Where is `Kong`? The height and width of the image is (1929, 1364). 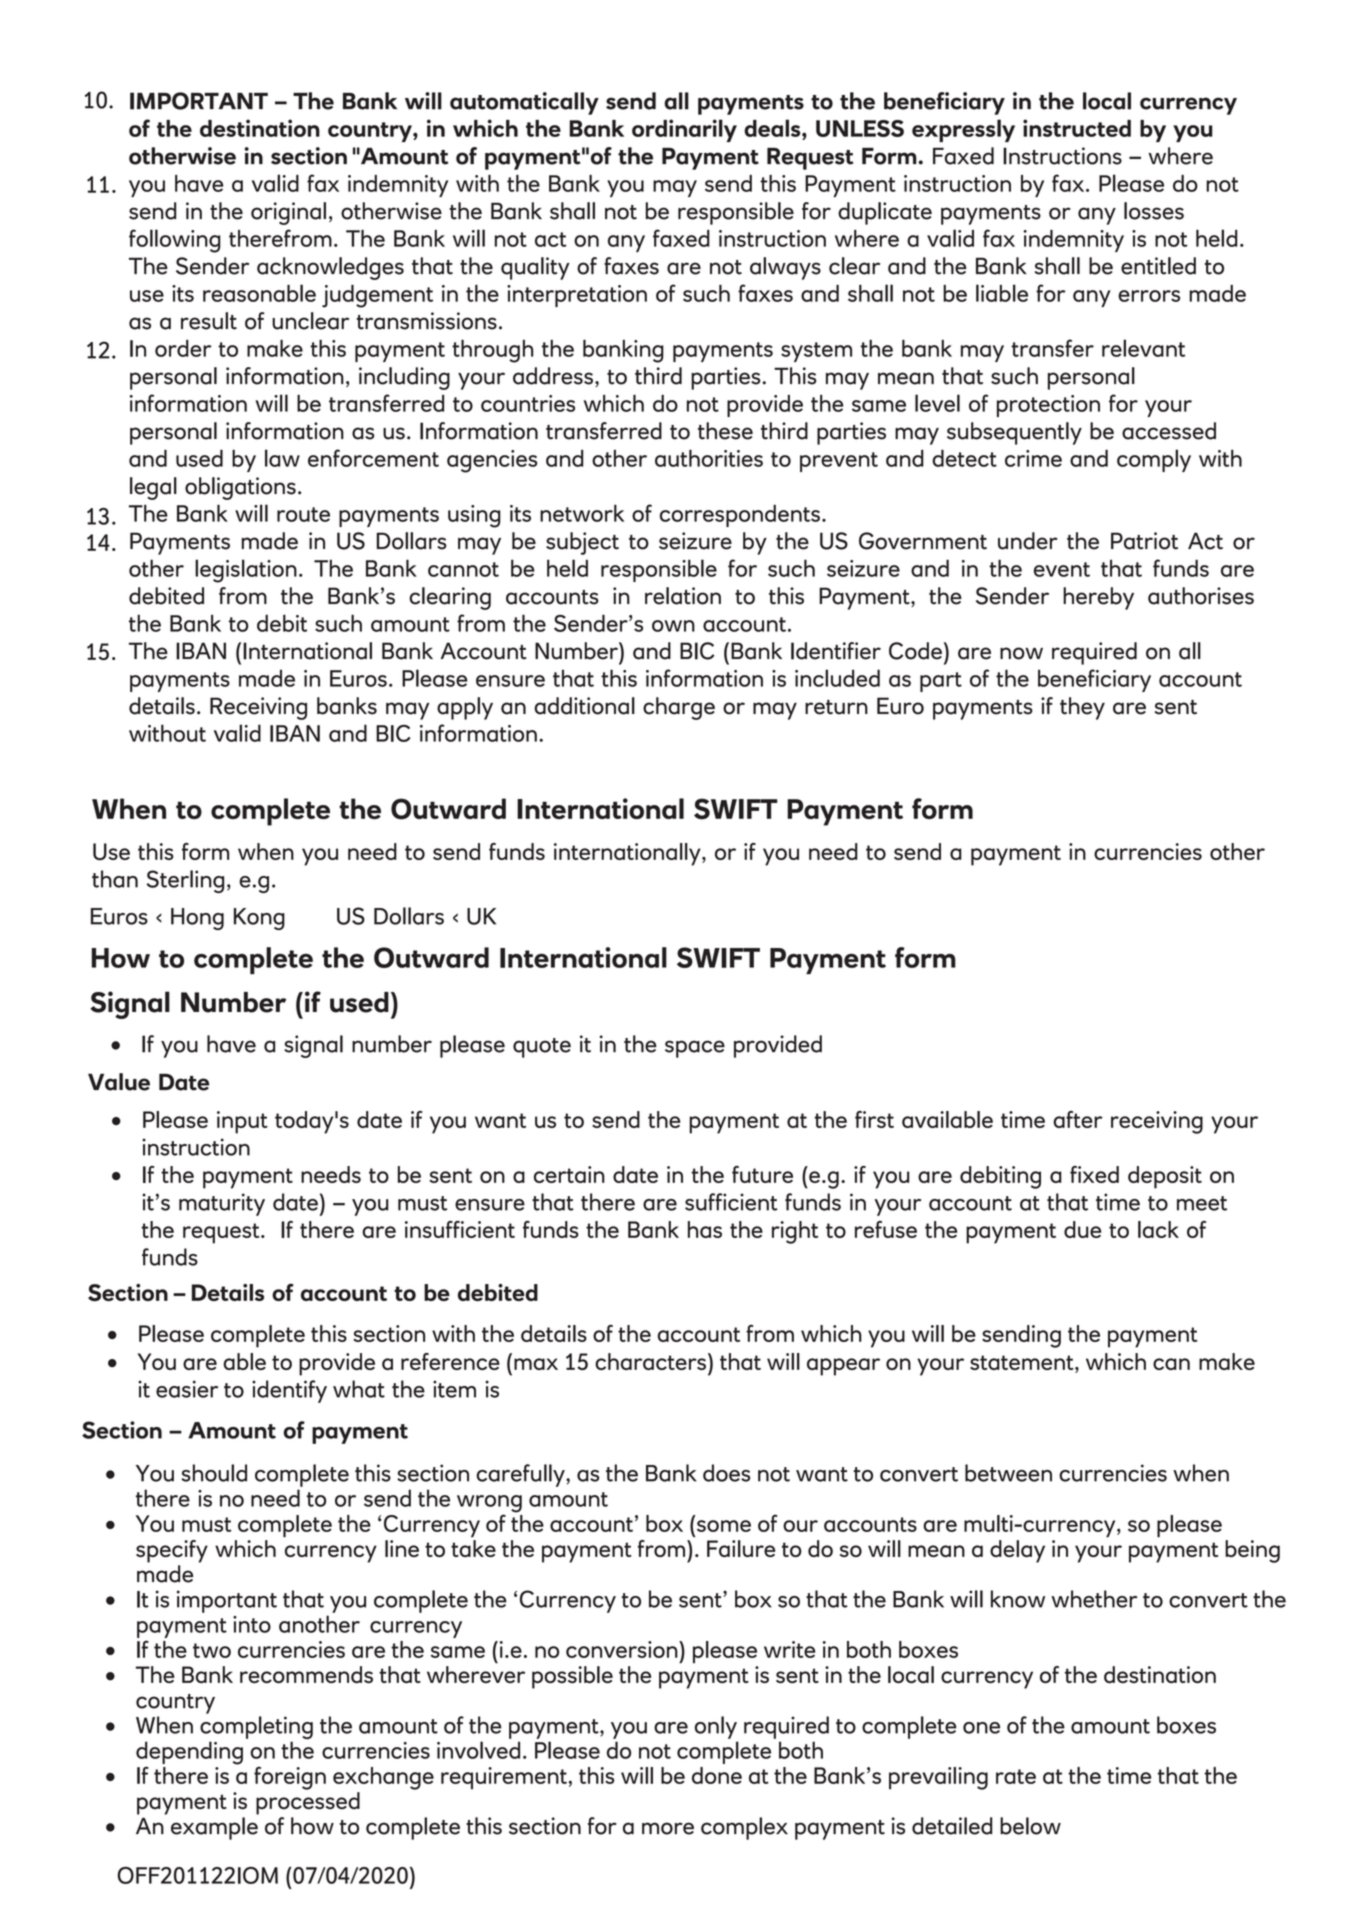 Kong is located at coordinates (259, 919).
